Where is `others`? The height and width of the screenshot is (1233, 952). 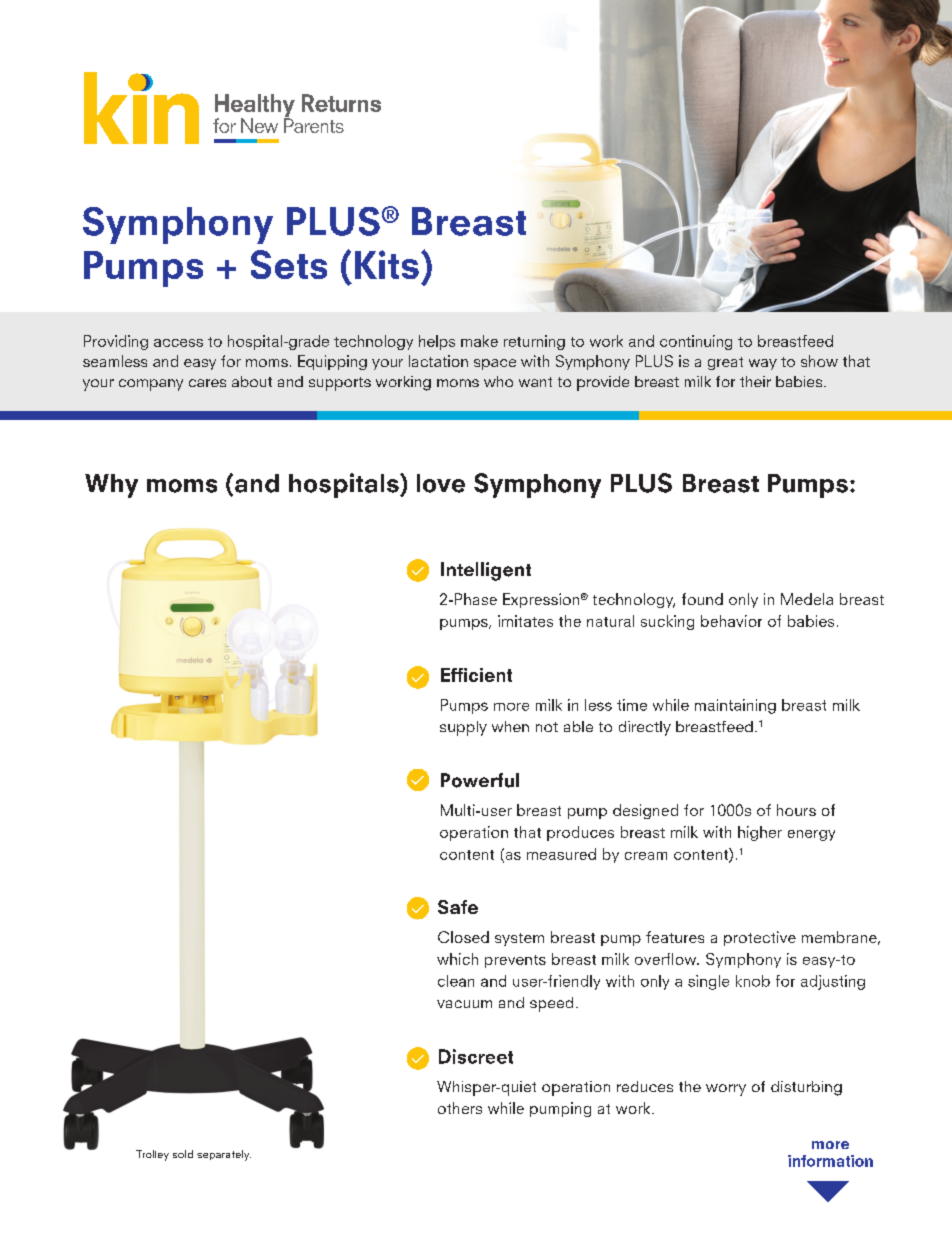
others is located at coordinates (460, 1108).
